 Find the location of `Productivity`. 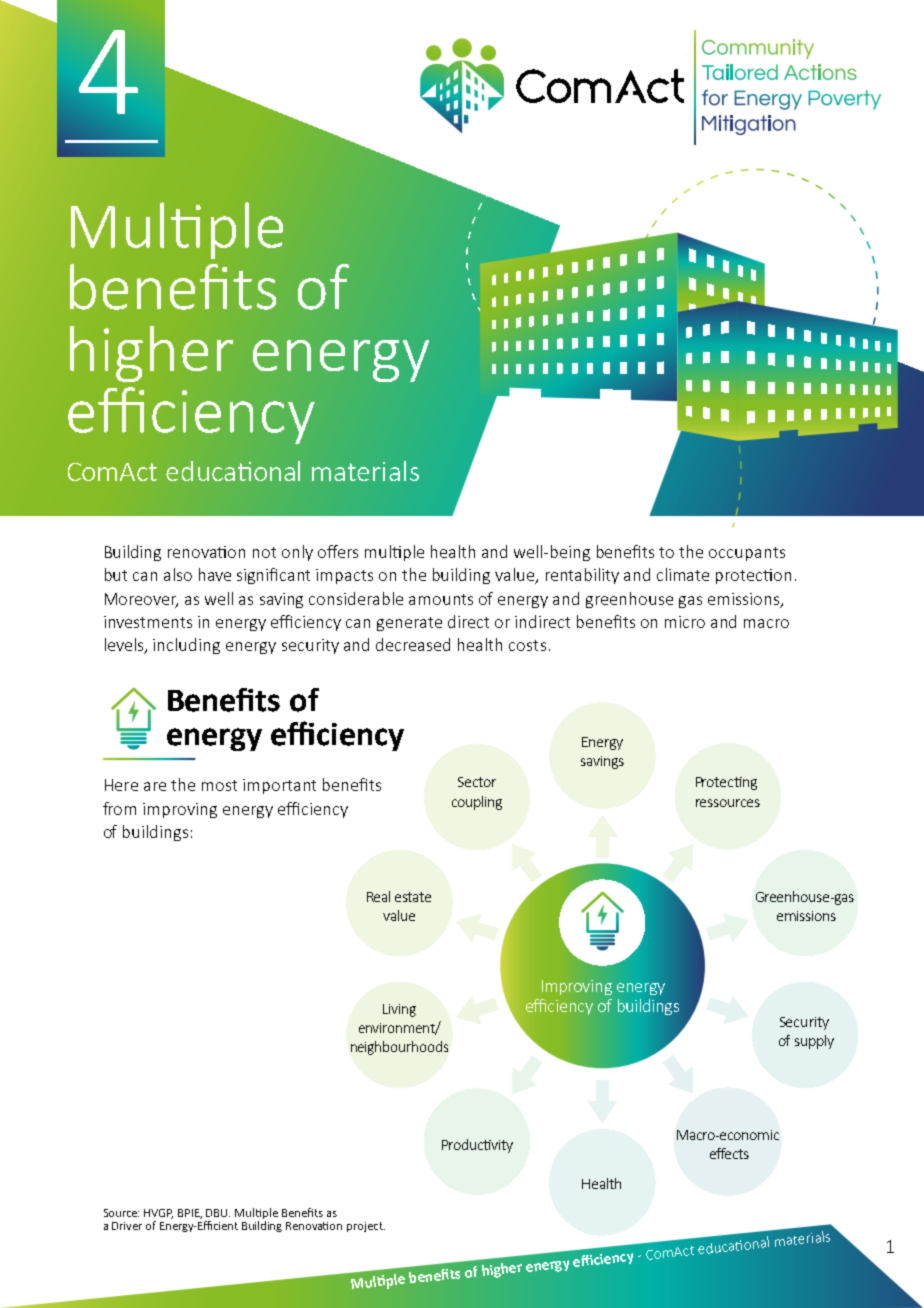

Productivity is located at coordinates (477, 1146).
